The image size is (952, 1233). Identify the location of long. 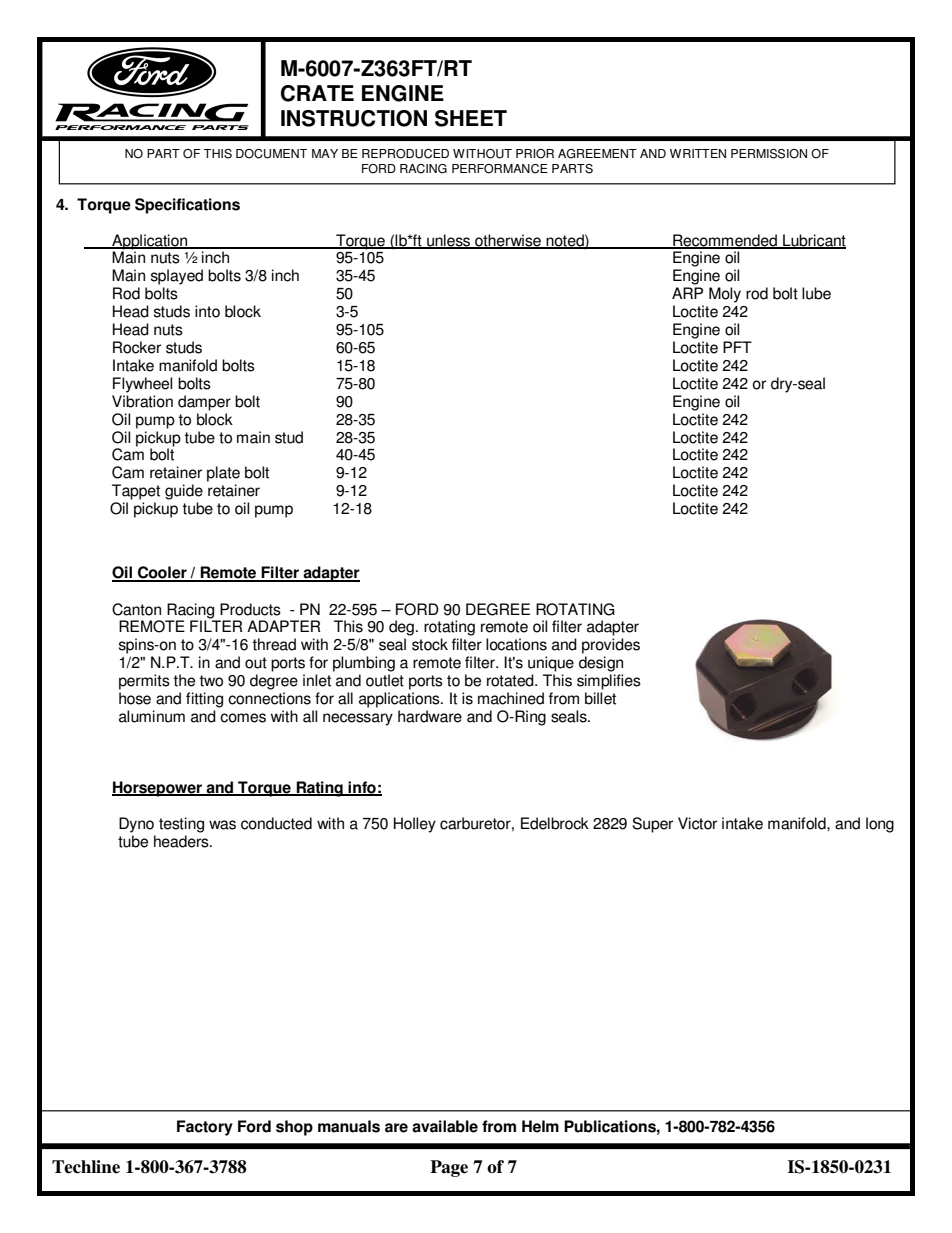
(880, 825).
